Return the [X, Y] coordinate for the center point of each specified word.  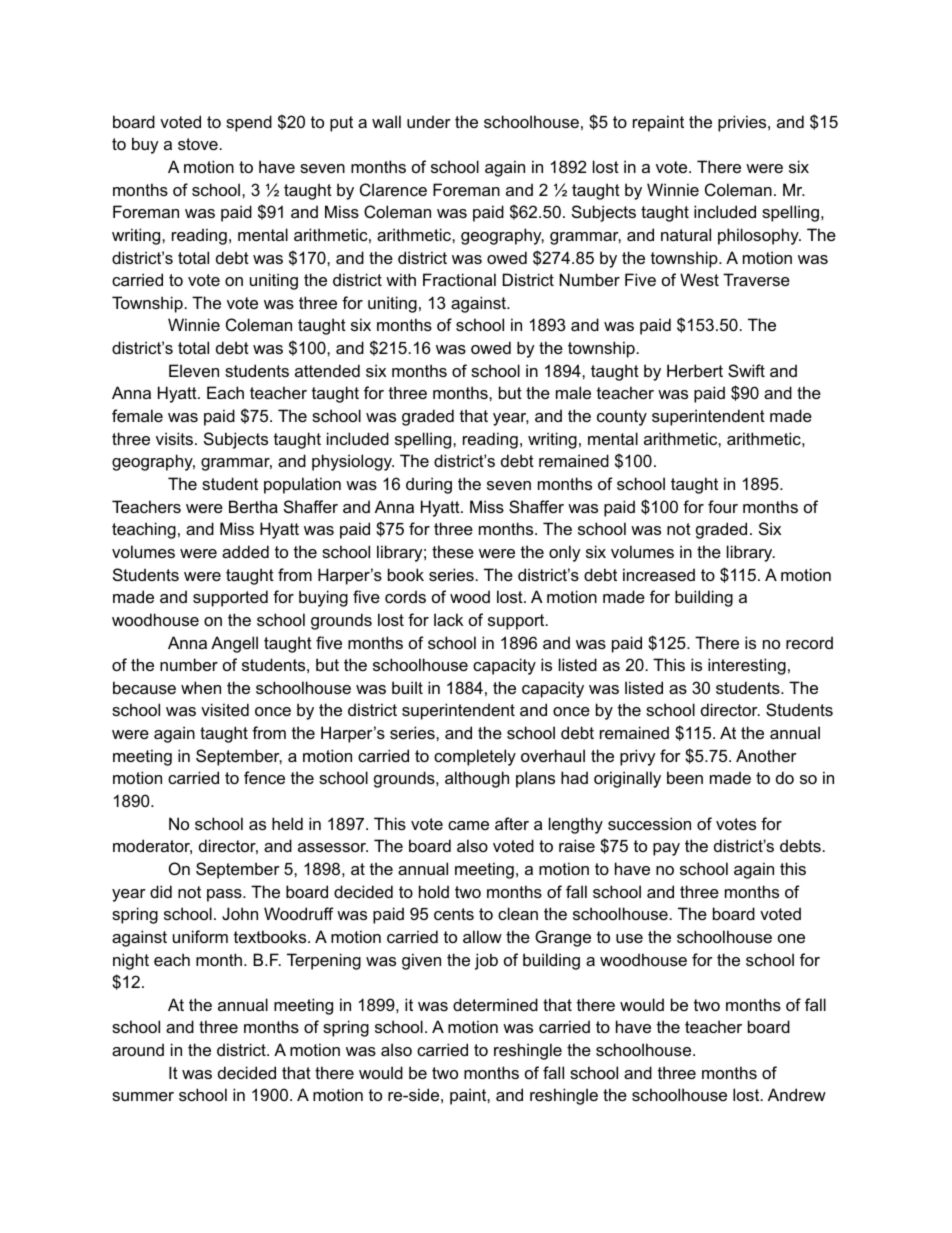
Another [766, 755]
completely [475, 757]
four [723, 506]
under [429, 121]
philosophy [759, 236]
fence [264, 777]
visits [176, 438]
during [429, 485]
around [138, 1049]
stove [198, 144]
